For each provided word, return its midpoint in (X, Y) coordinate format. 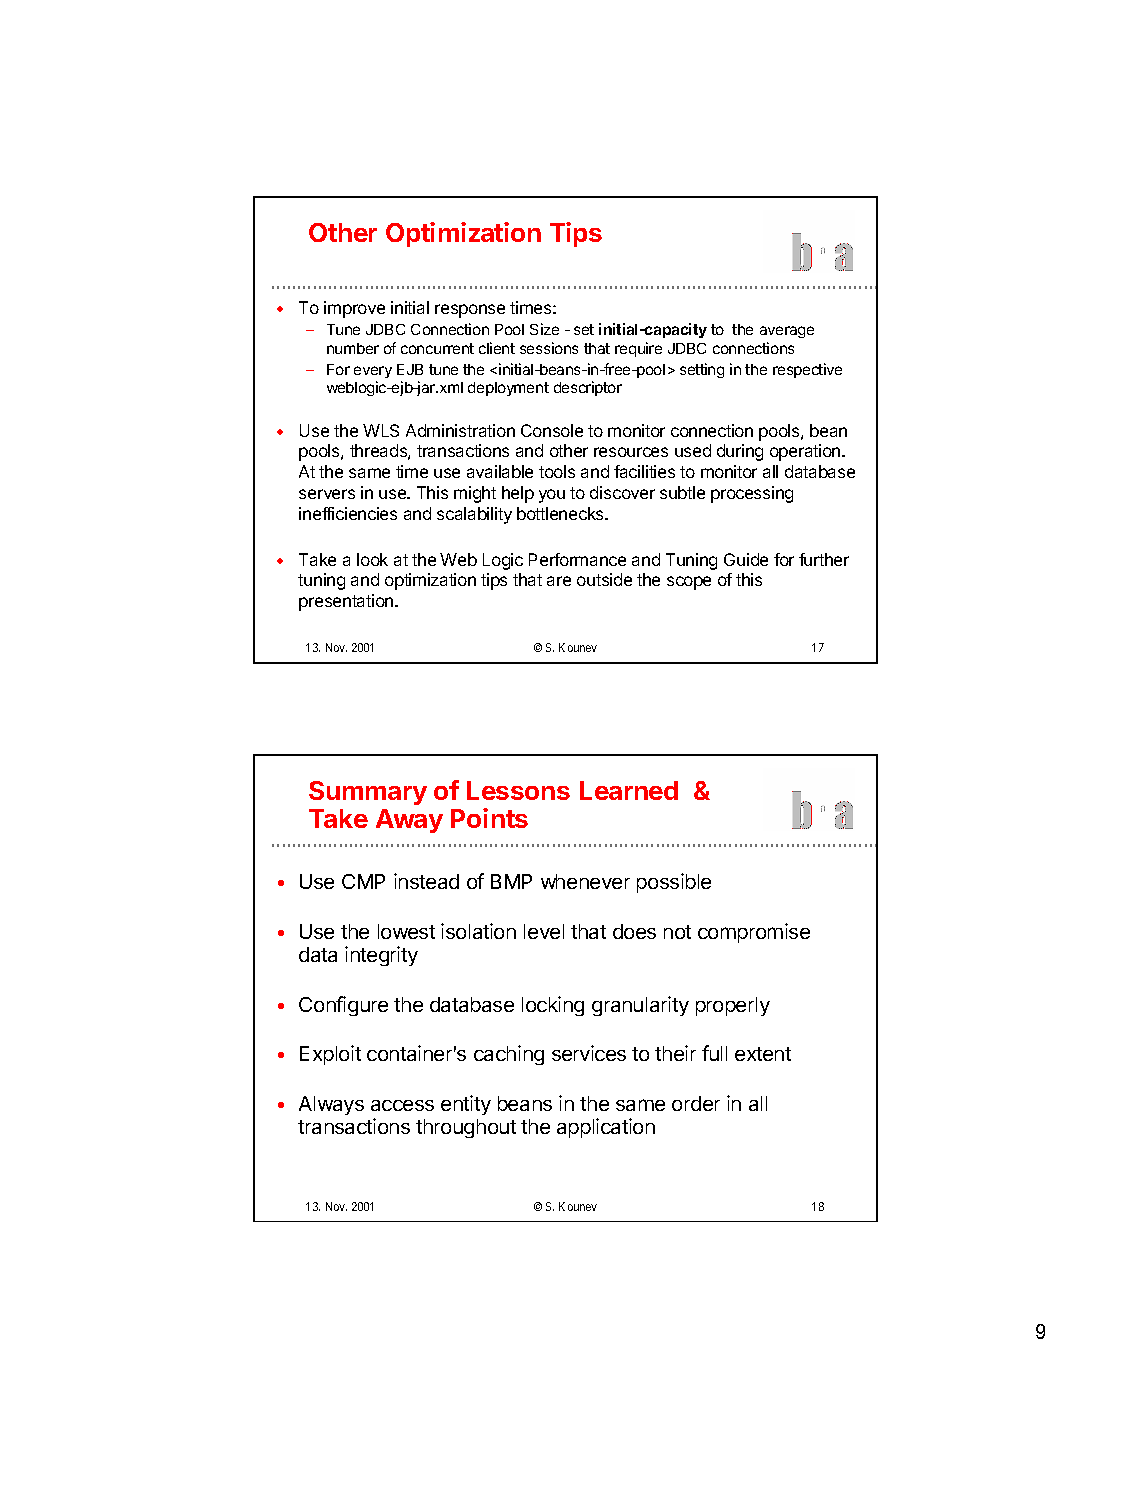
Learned (629, 790)
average (787, 332)
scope (689, 583)
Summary (368, 793)
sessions (549, 348)
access (402, 1105)
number (353, 348)
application (606, 1128)
